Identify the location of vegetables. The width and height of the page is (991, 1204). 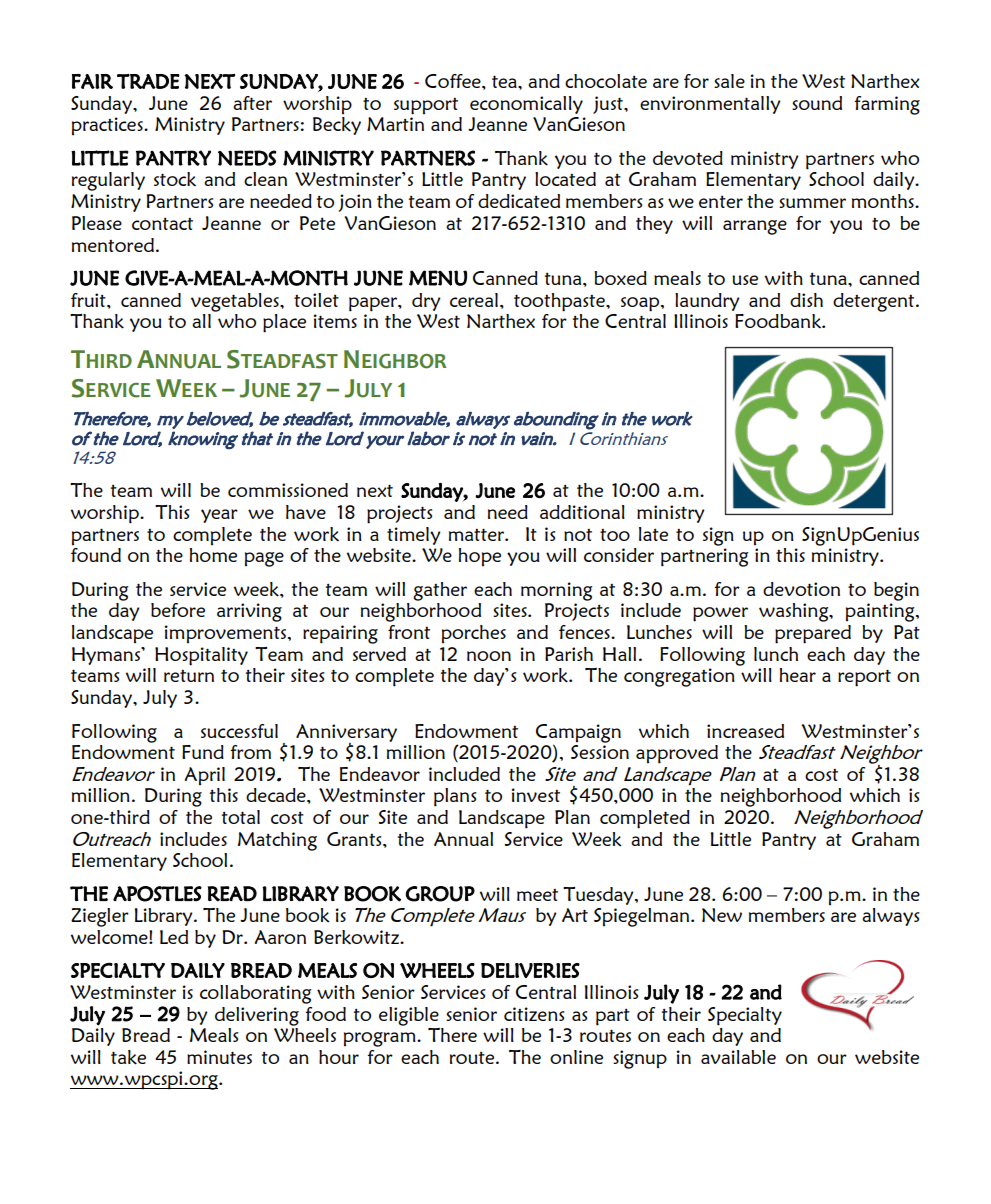
(236, 302).
